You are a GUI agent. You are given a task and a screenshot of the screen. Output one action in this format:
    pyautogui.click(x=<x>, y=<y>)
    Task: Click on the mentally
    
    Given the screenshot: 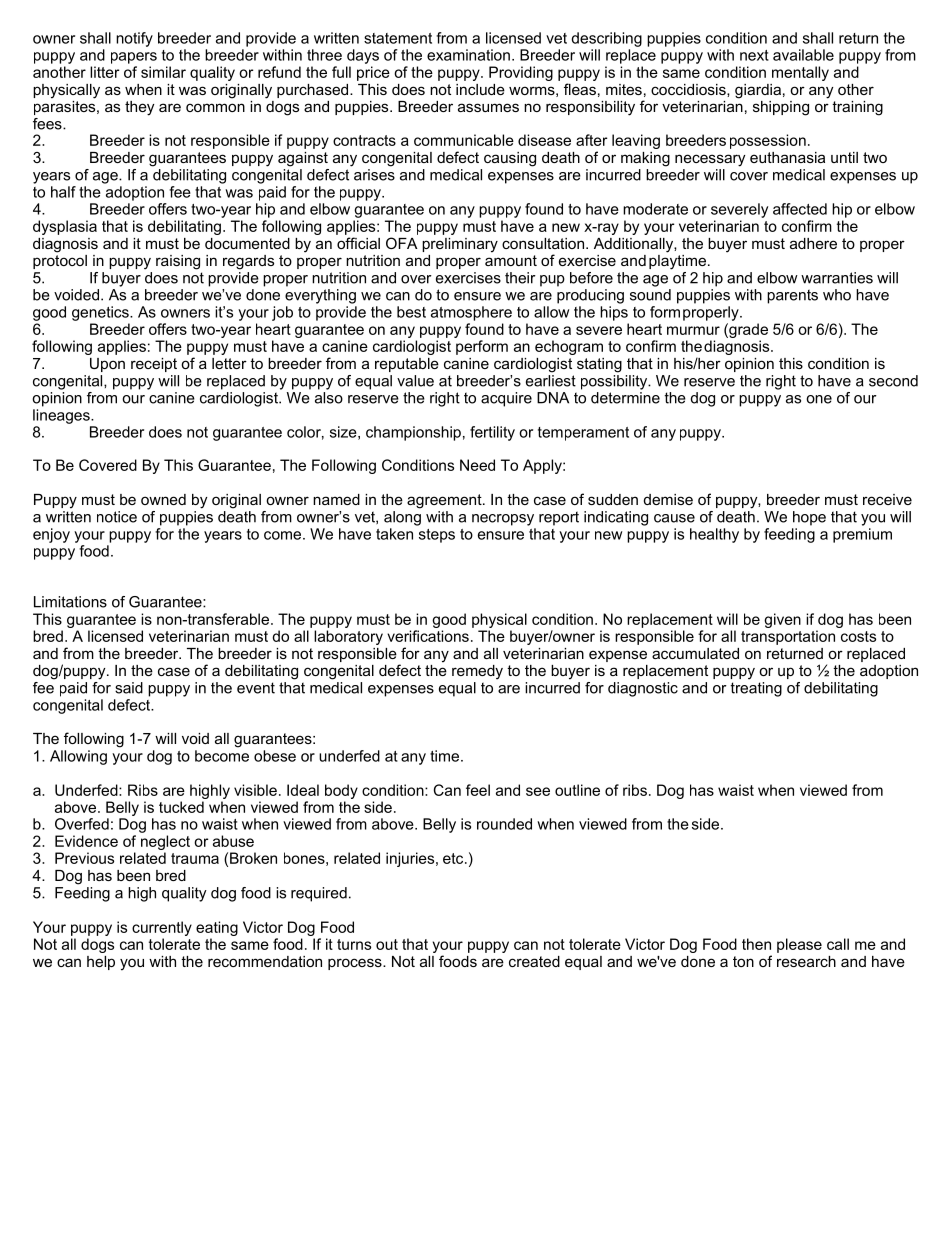 What is the action you would take?
    pyautogui.click(x=800, y=73)
